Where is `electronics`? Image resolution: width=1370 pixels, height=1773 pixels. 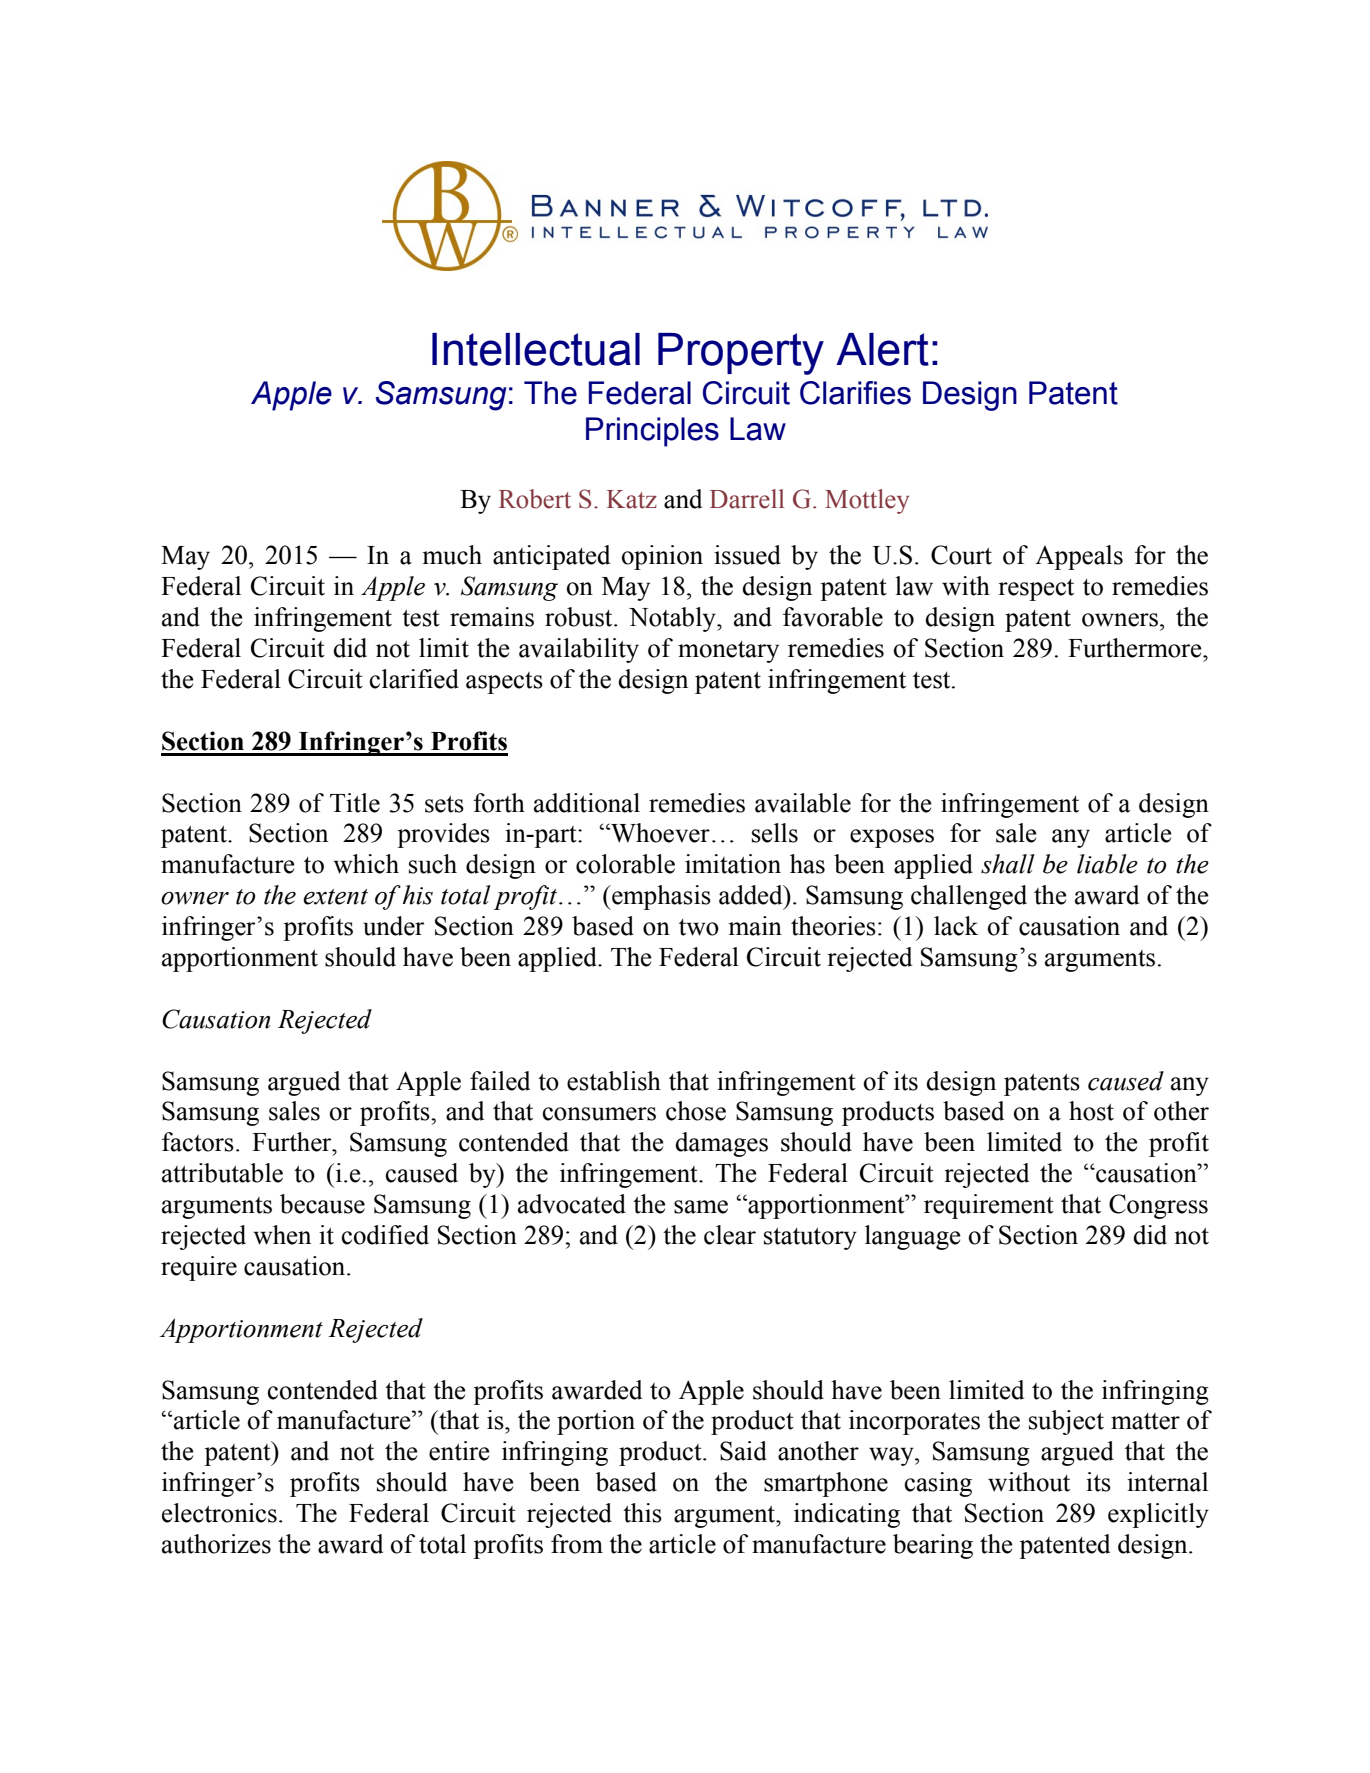 electronics is located at coordinates (219, 1513).
